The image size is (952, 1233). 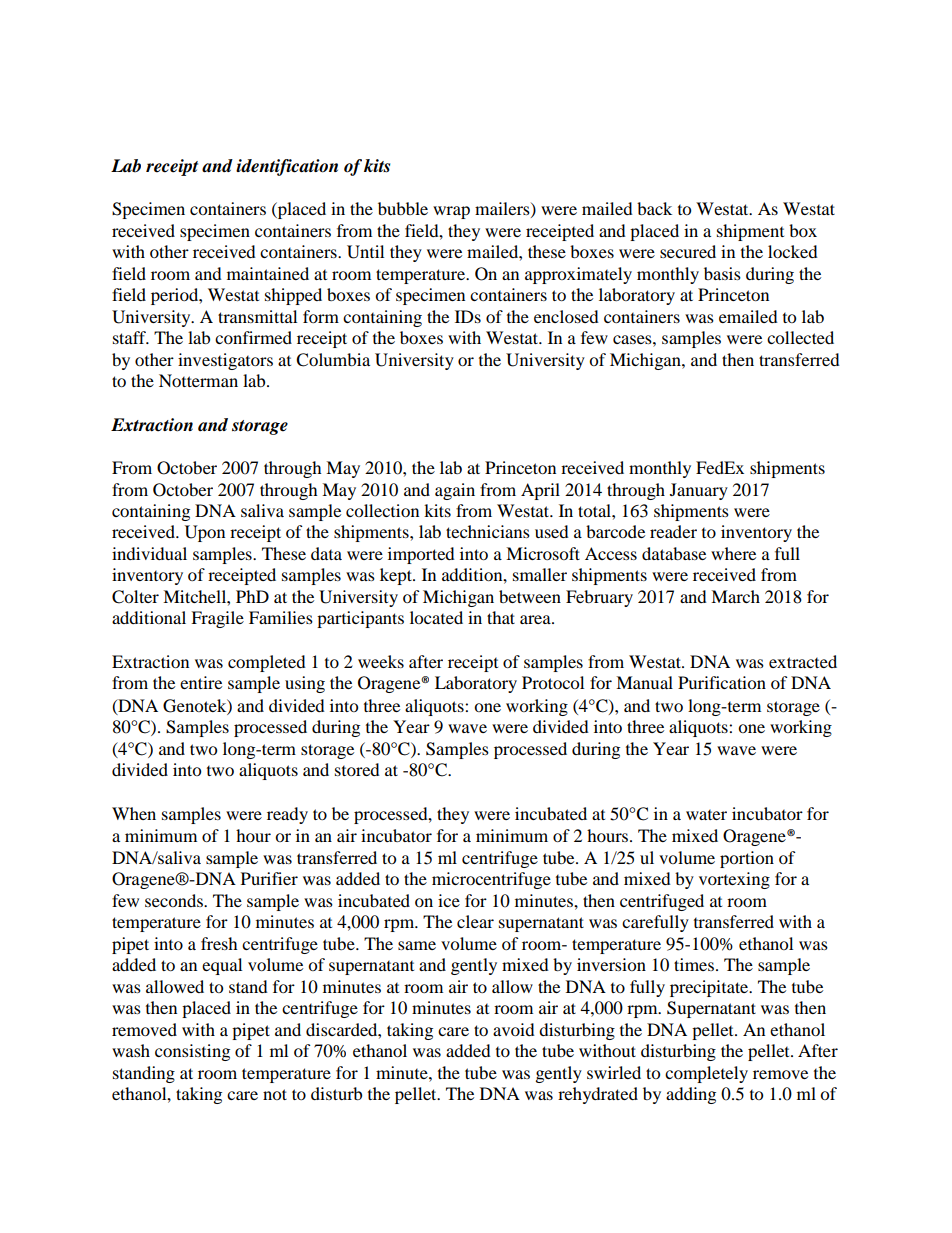 What do you see at coordinates (735, 596) in the image?
I see `March` at bounding box center [735, 596].
